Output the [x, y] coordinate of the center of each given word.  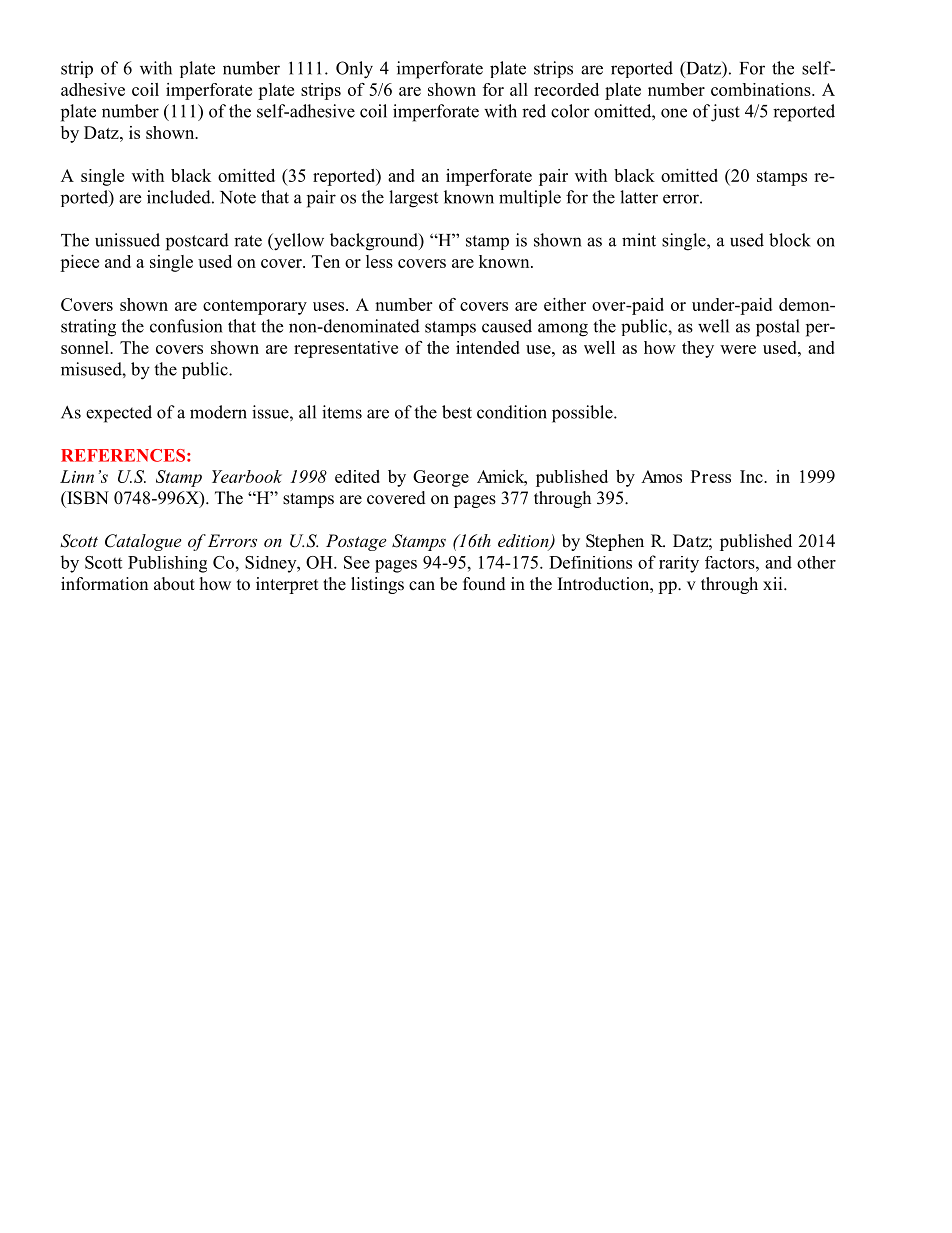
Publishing [167, 564]
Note [238, 197]
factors [731, 562]
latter [639, 197]
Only [354, 70]
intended [488, 347]
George [441, 478]
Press [711, 476]
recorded [566, 89]
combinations [762, 89]
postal [778, 328]
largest [413, 199]
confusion [186, 326]
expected [119, 414]
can [422, 585]
